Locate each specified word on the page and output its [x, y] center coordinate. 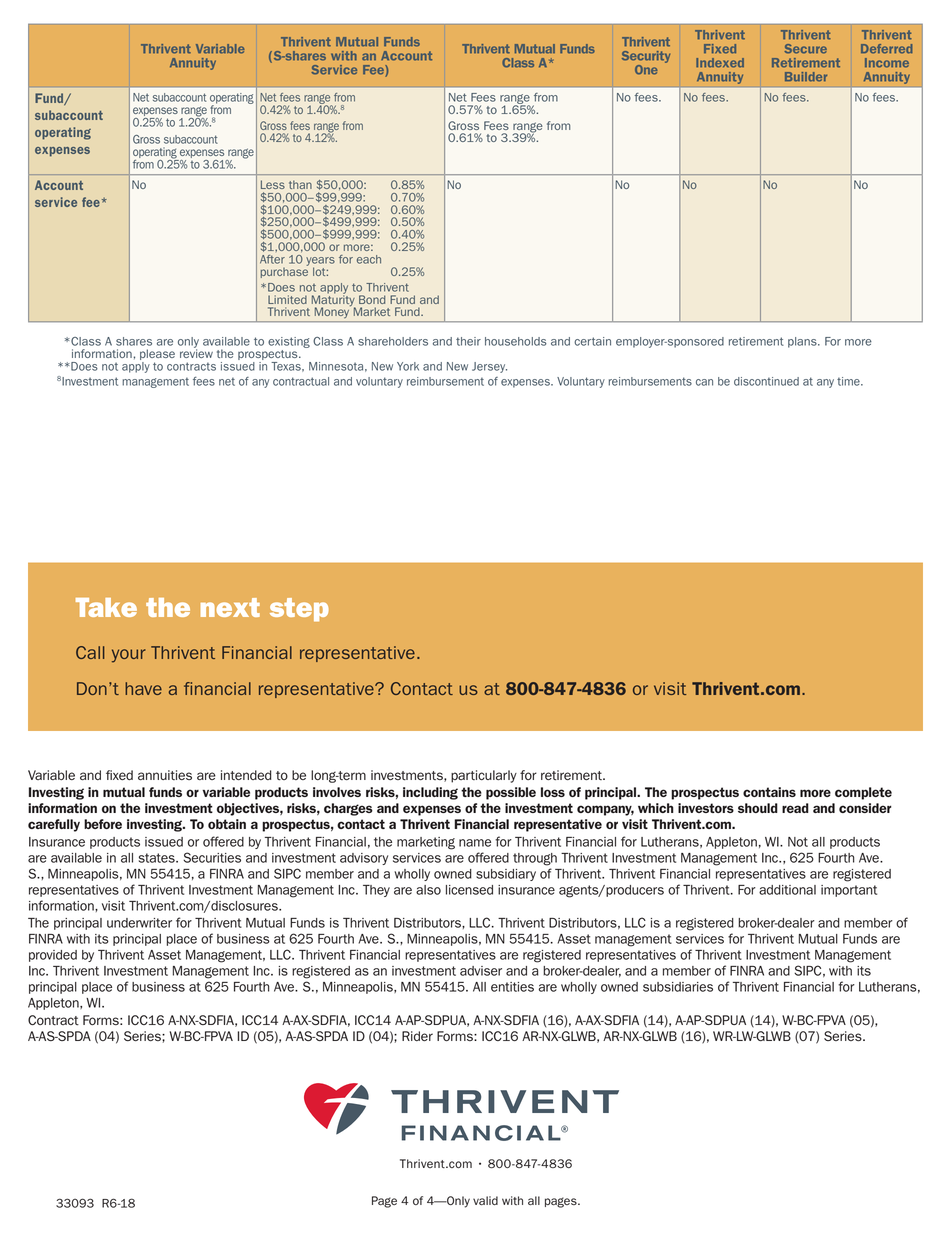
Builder [806, 77]
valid [485, 1200]
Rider [417, 1036]
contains [769, 792]
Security [646, 57]
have [143, 688]
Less [273, 184]
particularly [484, 776]
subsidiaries [678, 987]
